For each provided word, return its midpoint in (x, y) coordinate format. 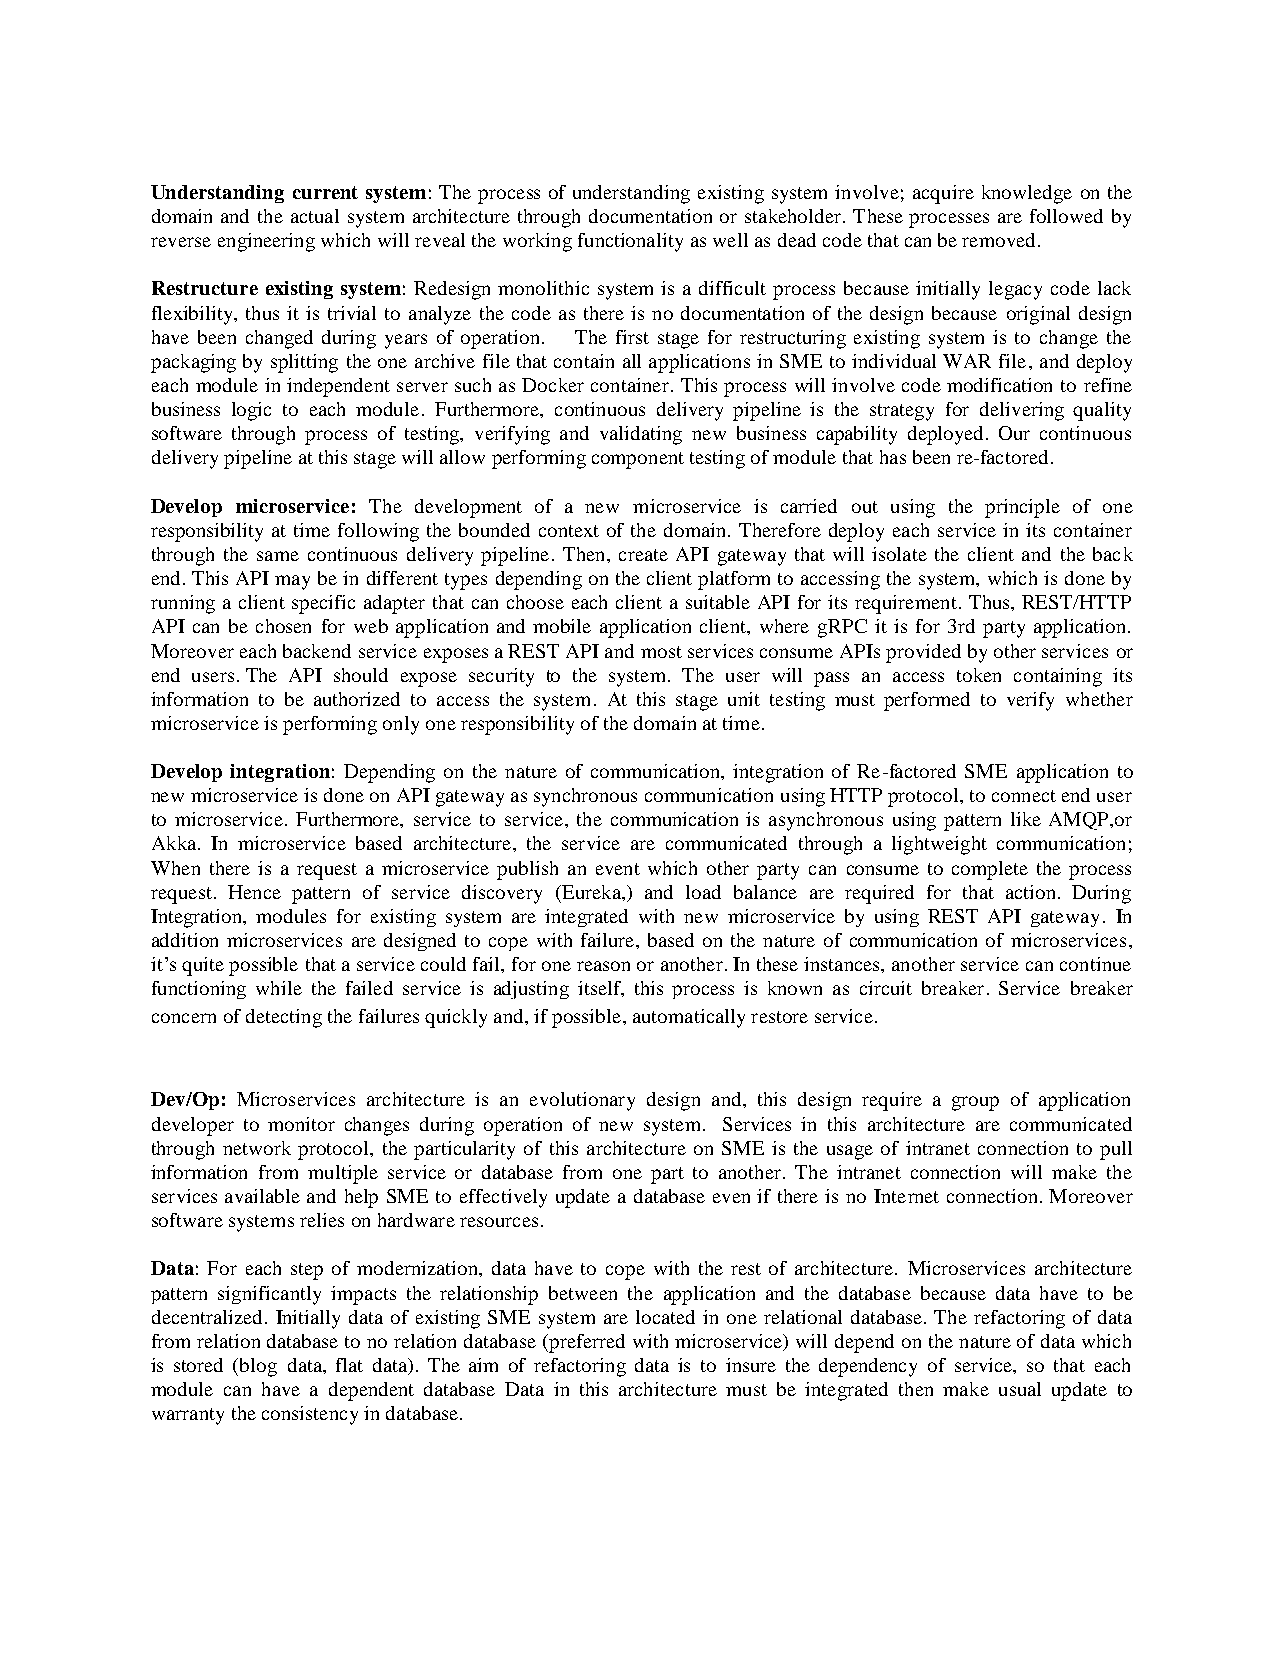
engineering (266, 242)
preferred (586, 1343)
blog (258, 1367)
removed (998, 240)
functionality (630, 242)
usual (1020, 1389)
